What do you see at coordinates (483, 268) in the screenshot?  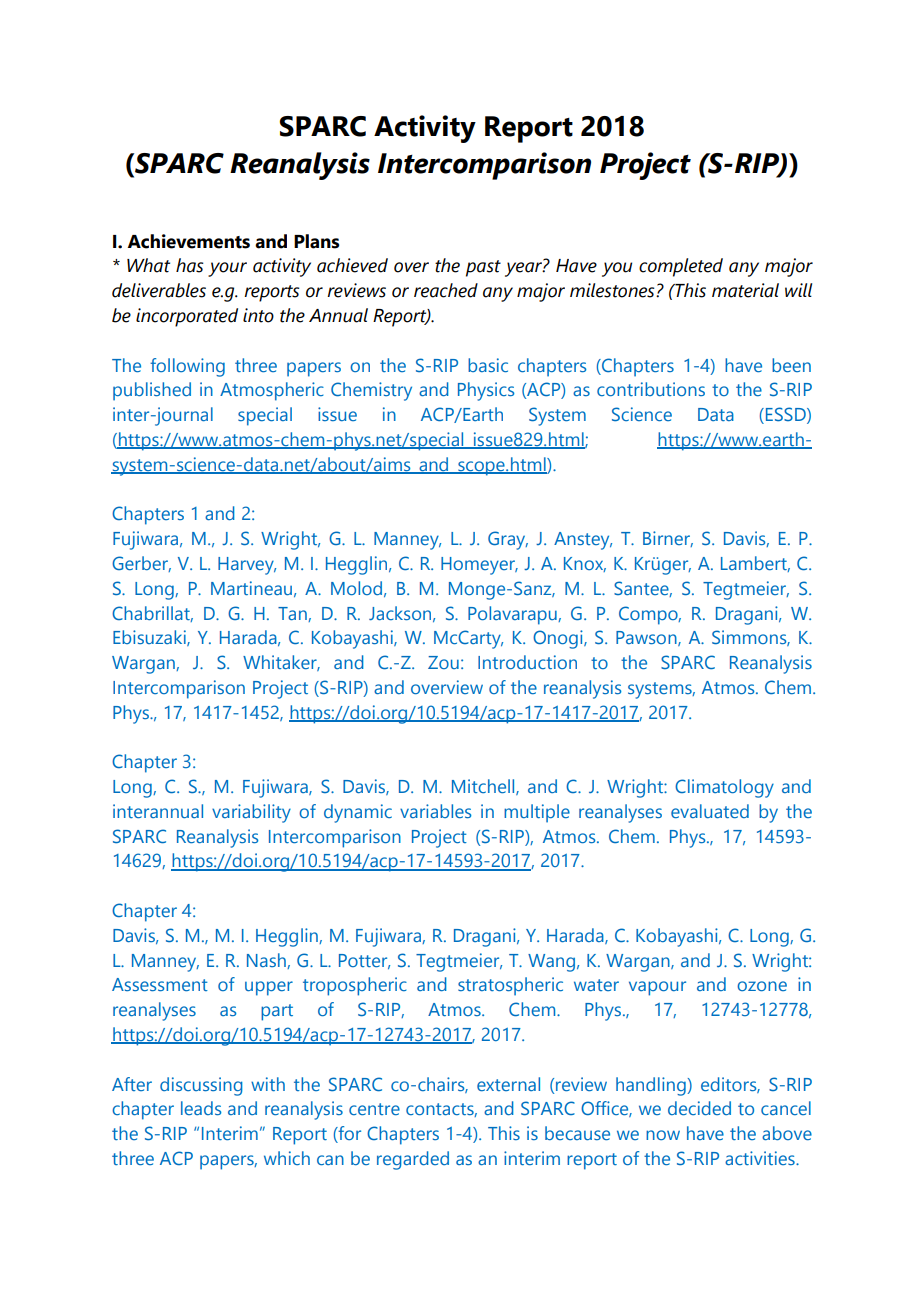 I see `past` at bounding box center [483, 268].
